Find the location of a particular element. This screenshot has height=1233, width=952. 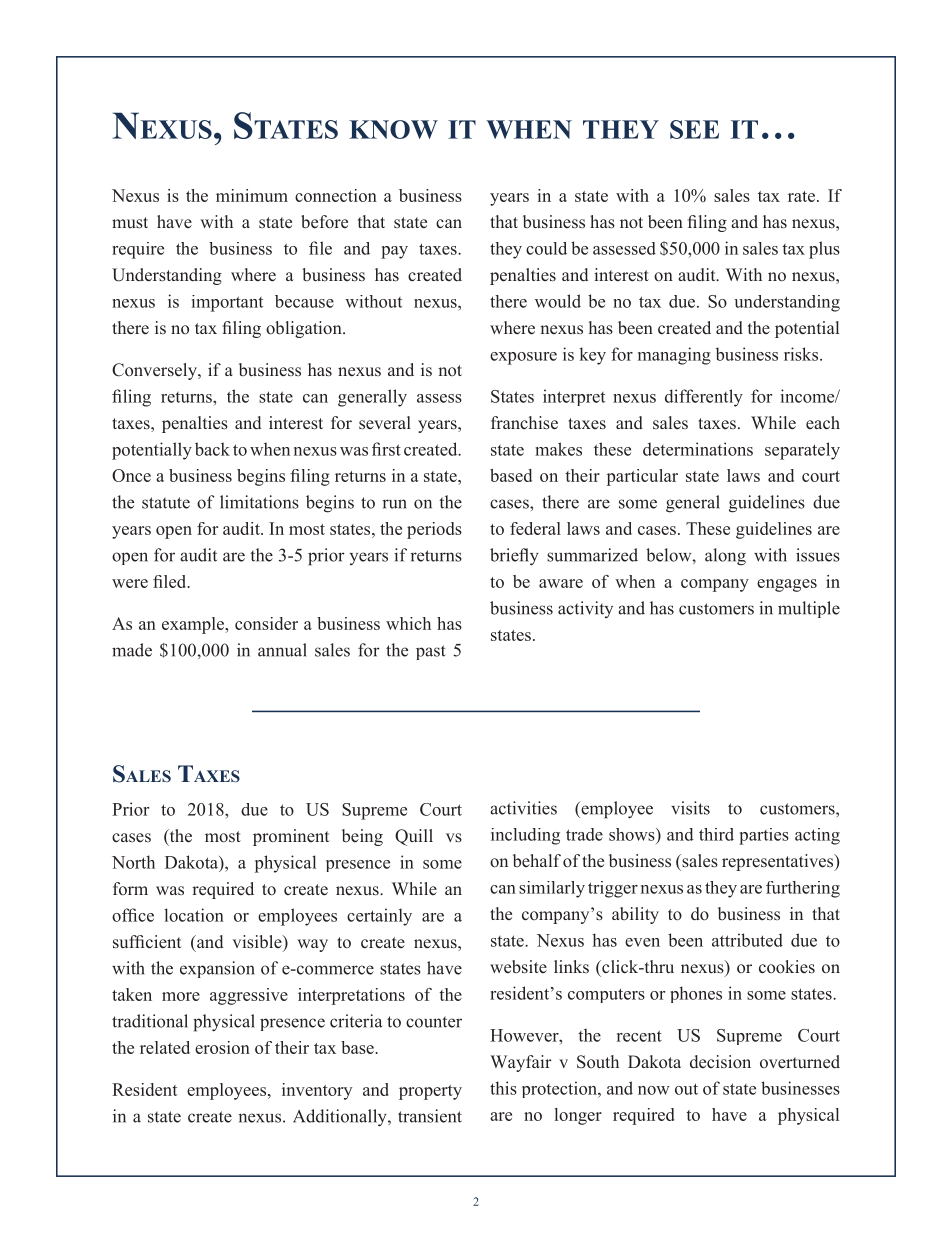

minimum is located at coordinates (252, 195).
